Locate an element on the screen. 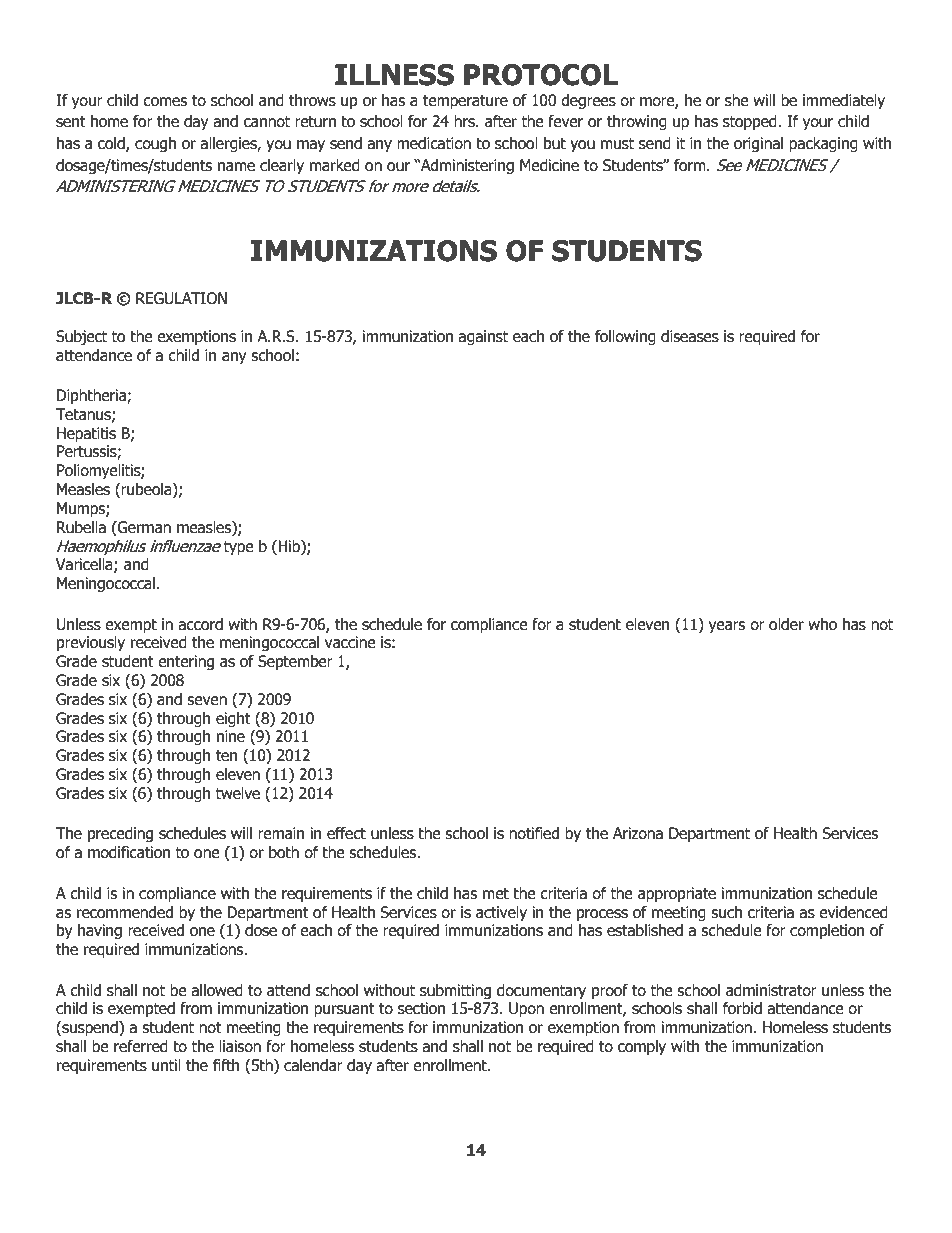 The height and width of the screenshot is (1233, 952). diseases is located at coordinates (690, 336).
